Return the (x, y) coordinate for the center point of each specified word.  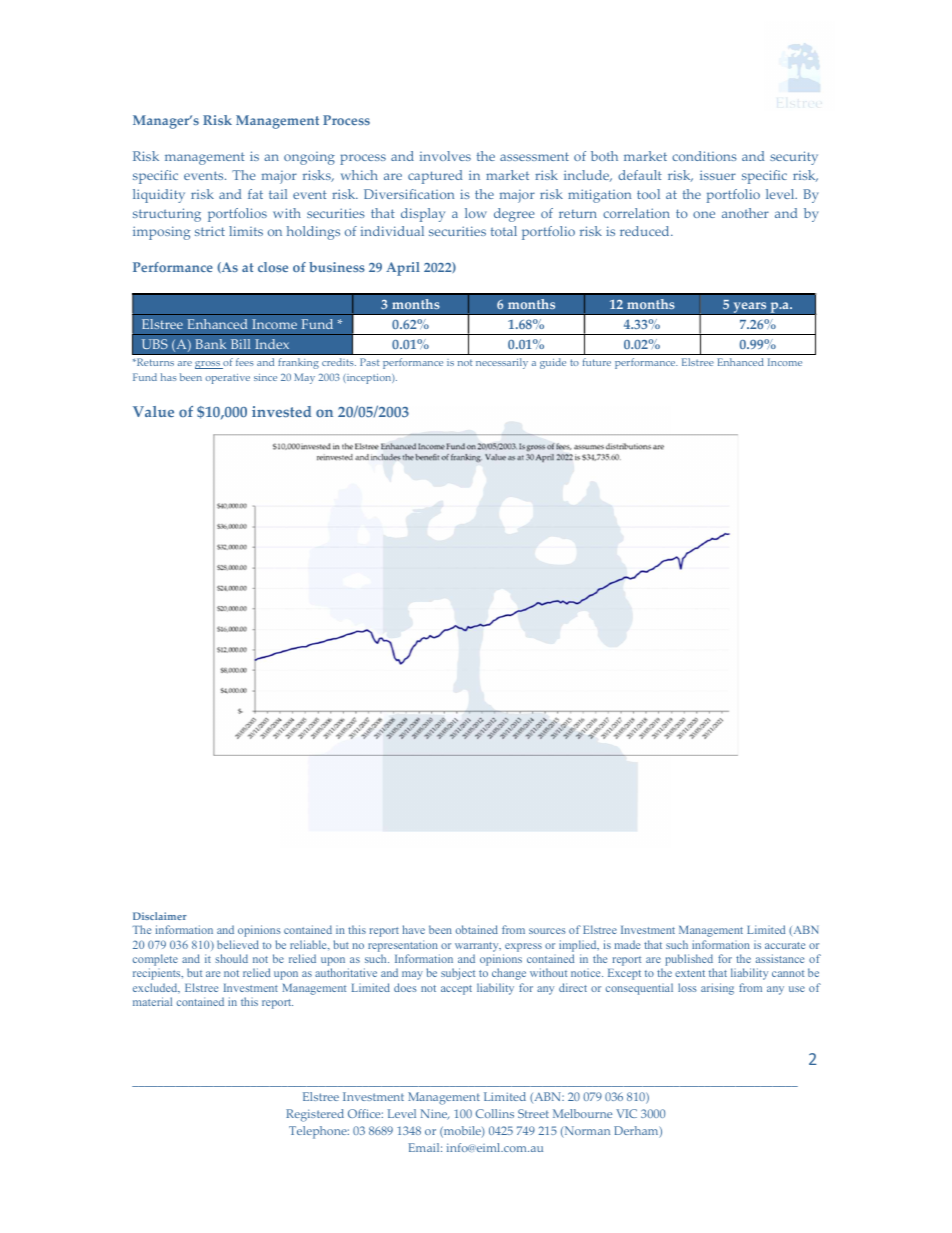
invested (281, 412)
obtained (477, 929)
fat (255, 194)
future (597, 362)
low (476, 213)
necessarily (502, 363)
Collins (495, 1113)
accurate (785, 945)
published (689, 961)
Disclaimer (160, 916)
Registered (315, 1115)
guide (553, 363)
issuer (718, 175)
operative (227, 379)
